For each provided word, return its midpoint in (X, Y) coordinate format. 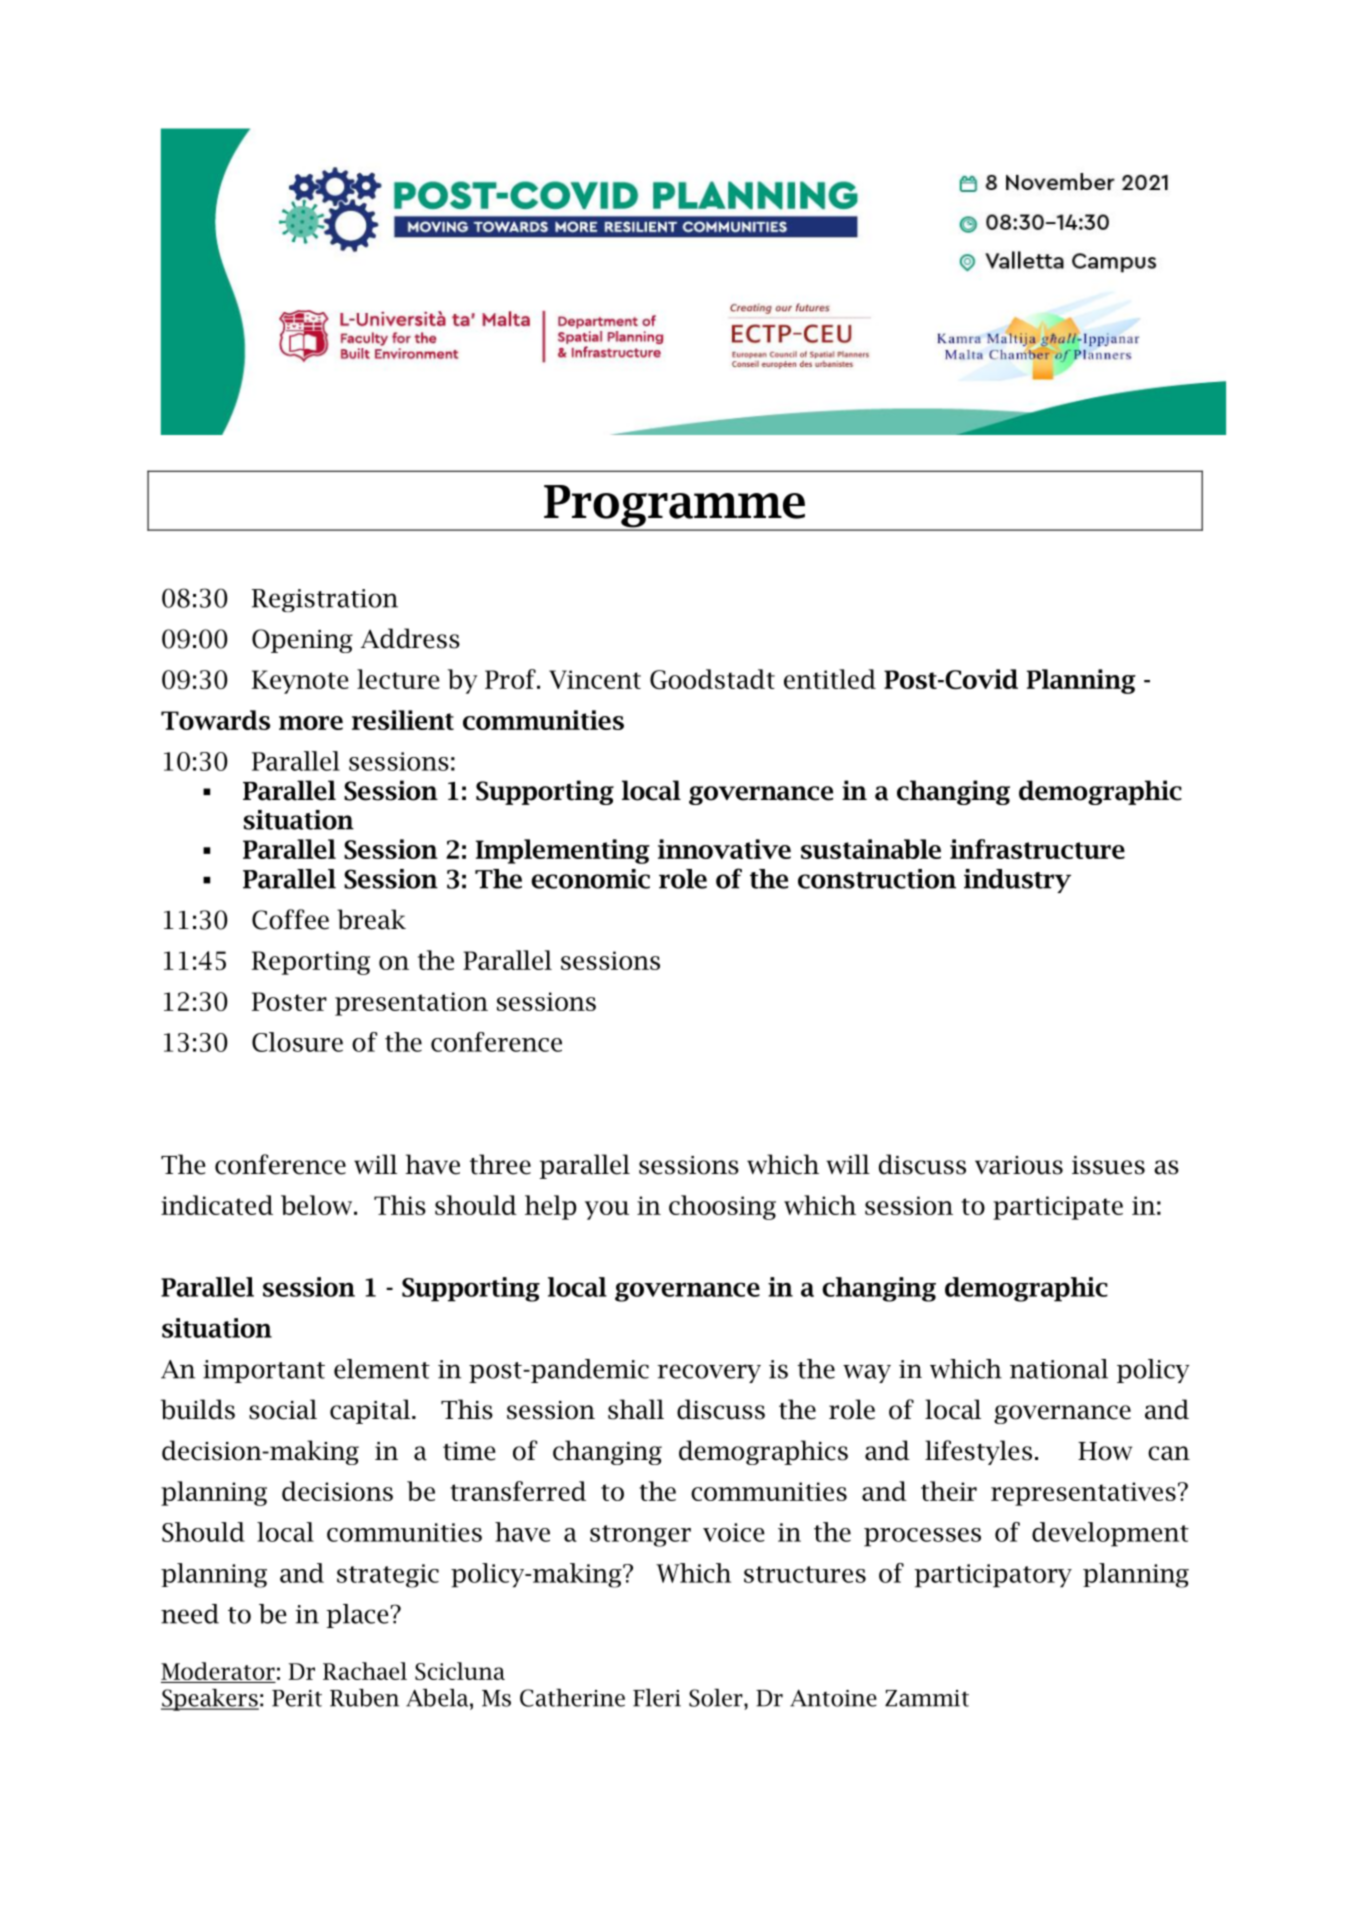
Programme (674, 507)
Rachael (365, 1671)
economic (590, 879)
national (1059, 1369)
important (264, 1371)
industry (1017, 881)
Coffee (290, 919)
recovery (709, 1373)
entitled (830, 679)
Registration (325, 600)
